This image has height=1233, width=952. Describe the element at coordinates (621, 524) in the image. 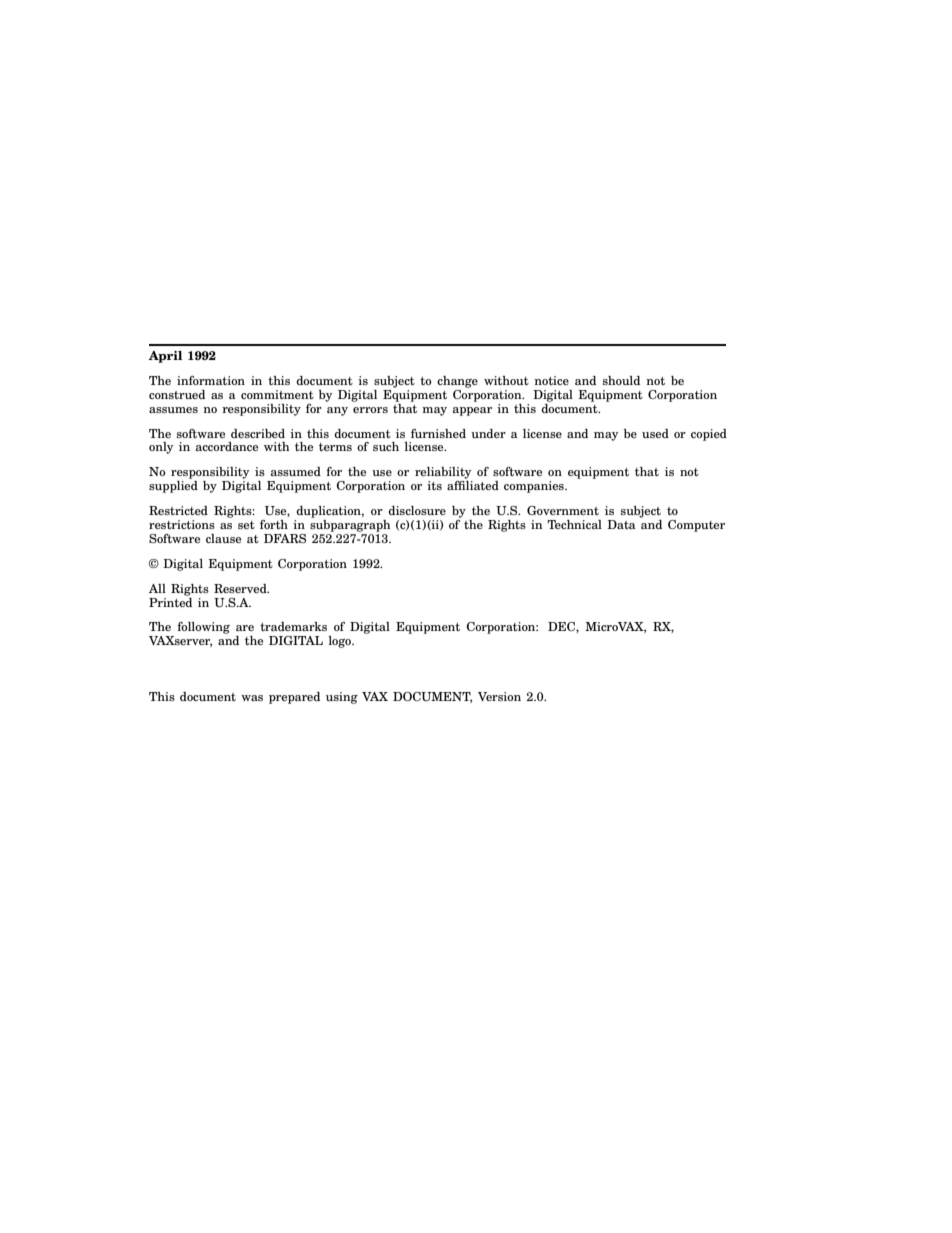

I see `Data` at that location.
